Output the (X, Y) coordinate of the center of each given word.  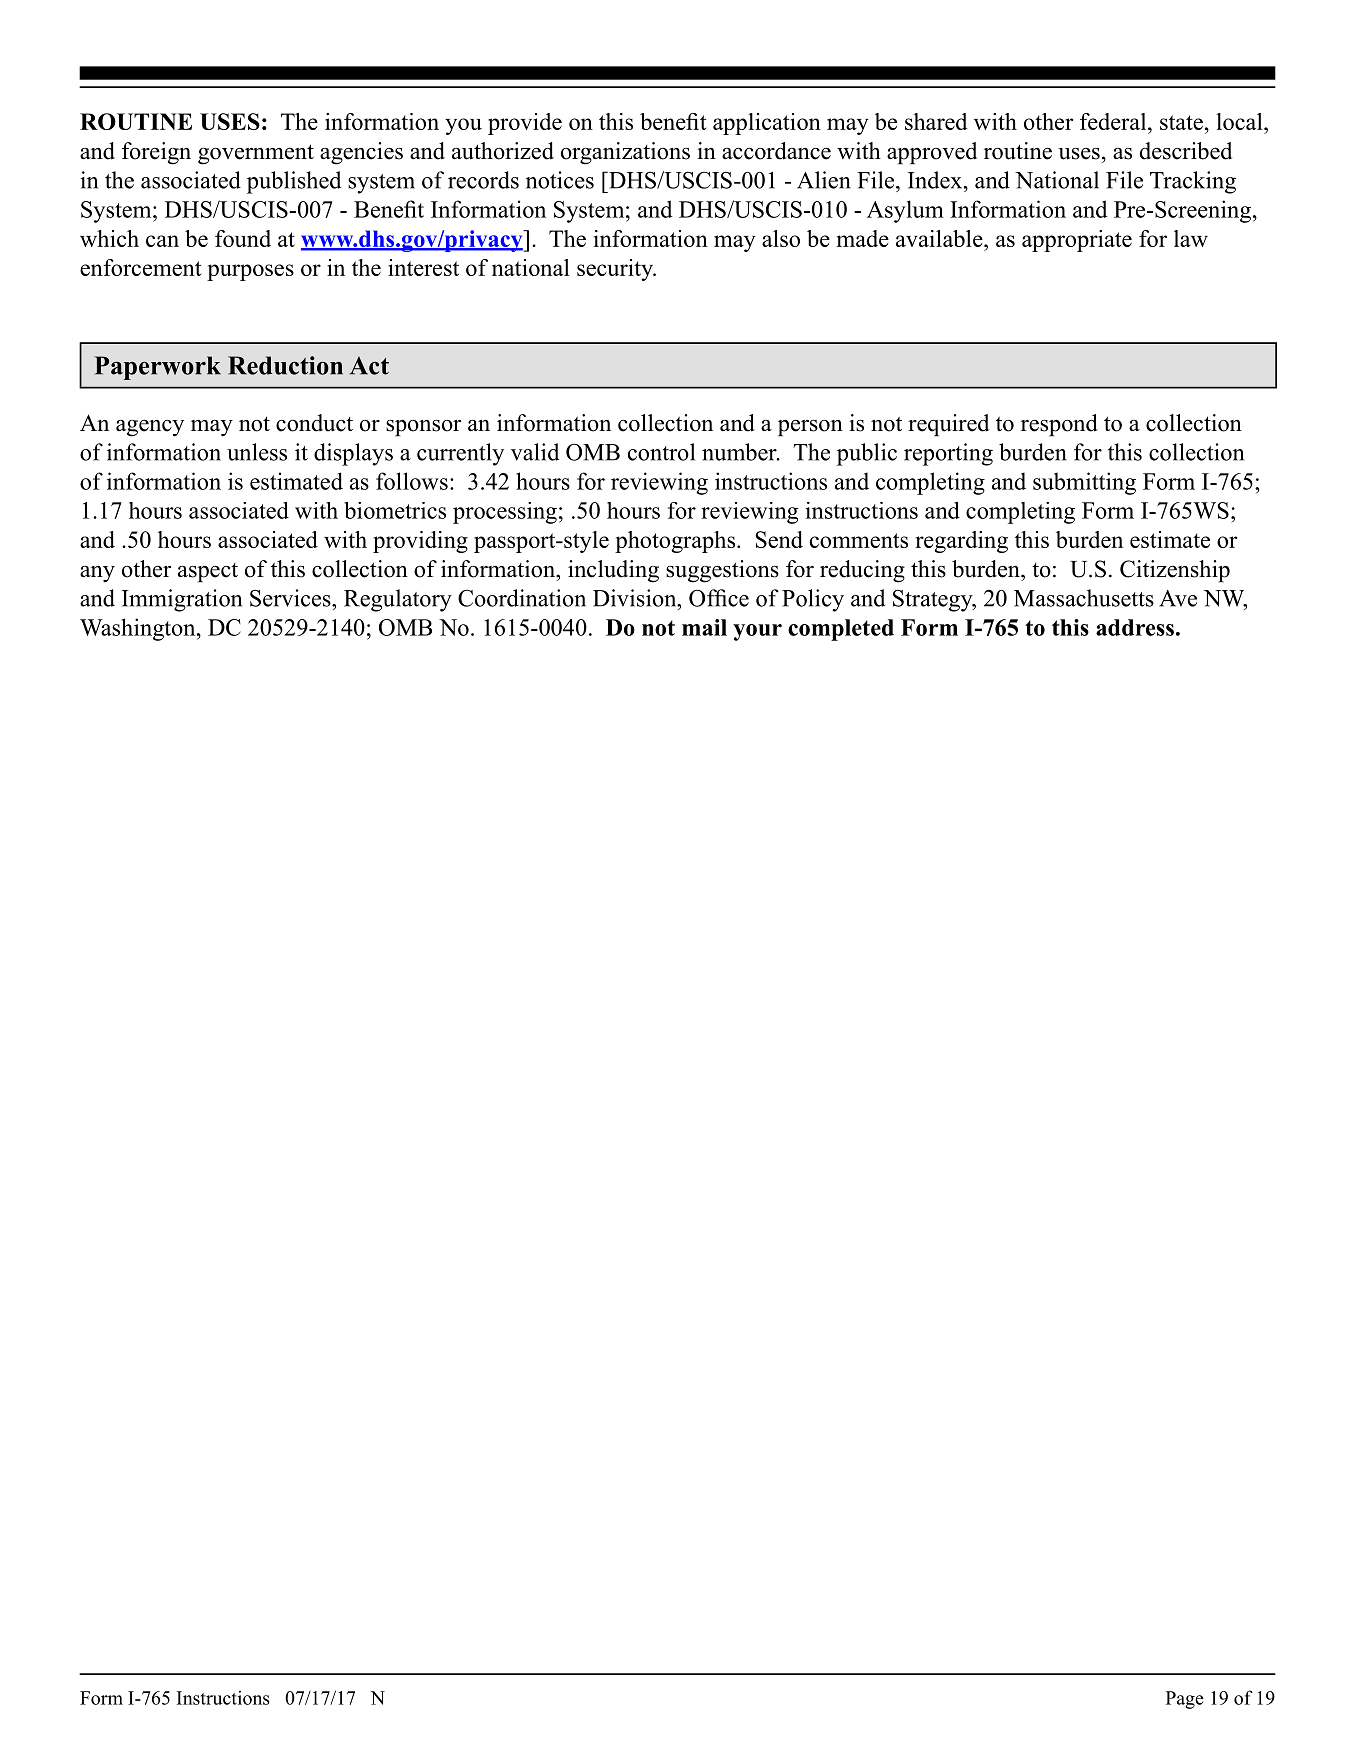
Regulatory (398, 600)
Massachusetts (1084, 598)
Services (291, 598)
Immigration (182, 600)
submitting (1084, 483)
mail (704, 627)
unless (257, 452)
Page (1185, 1700)
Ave (1178, 598)
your (757, 632)
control (661, 452)
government (256, 154)
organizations (625, 153)
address (1135, 627)
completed (841, 630)
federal (1114, 121)
